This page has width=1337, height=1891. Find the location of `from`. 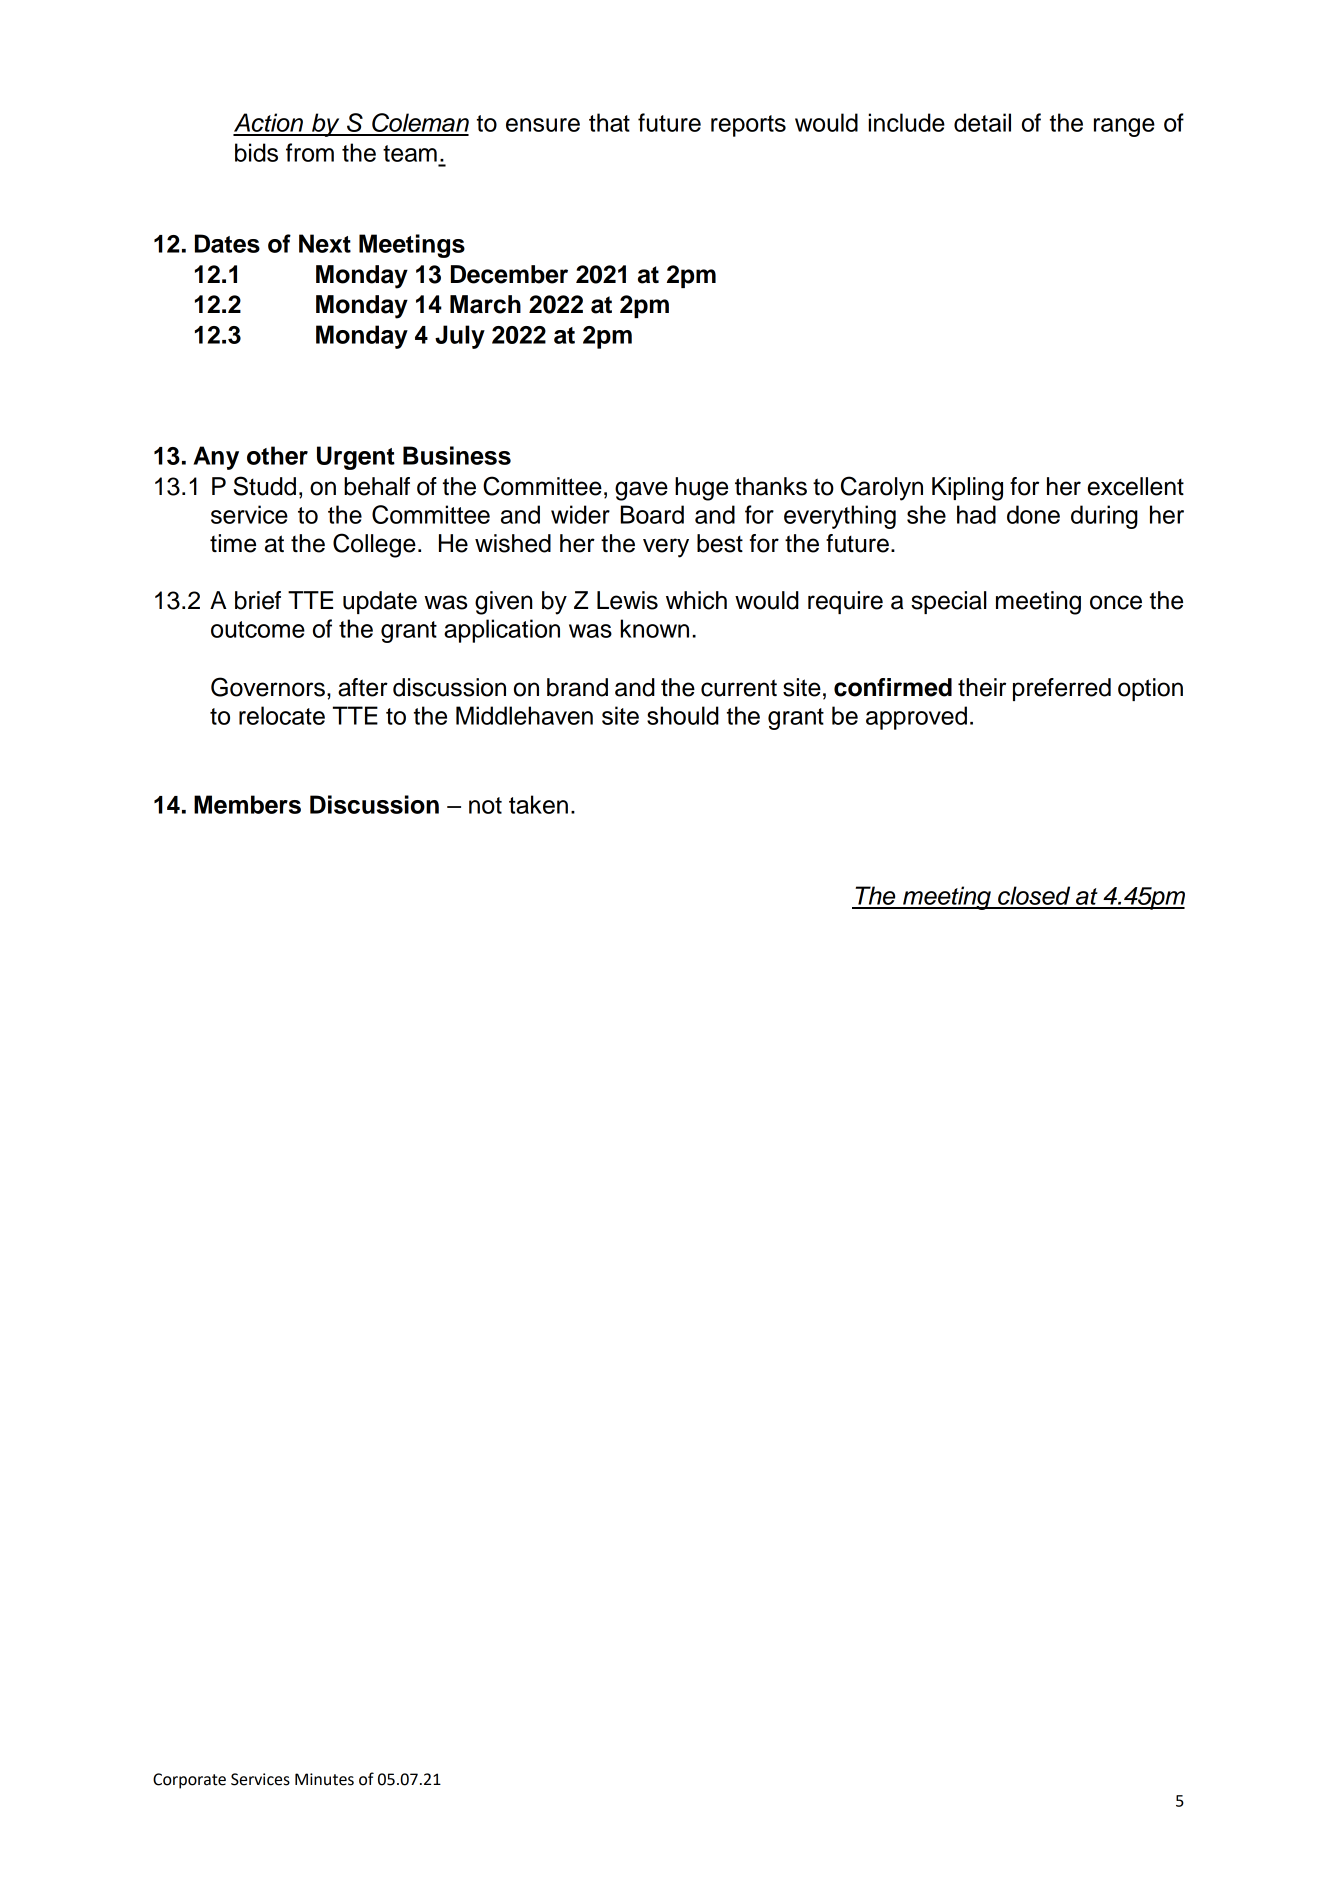

from is located at coordinates (310, 152).
